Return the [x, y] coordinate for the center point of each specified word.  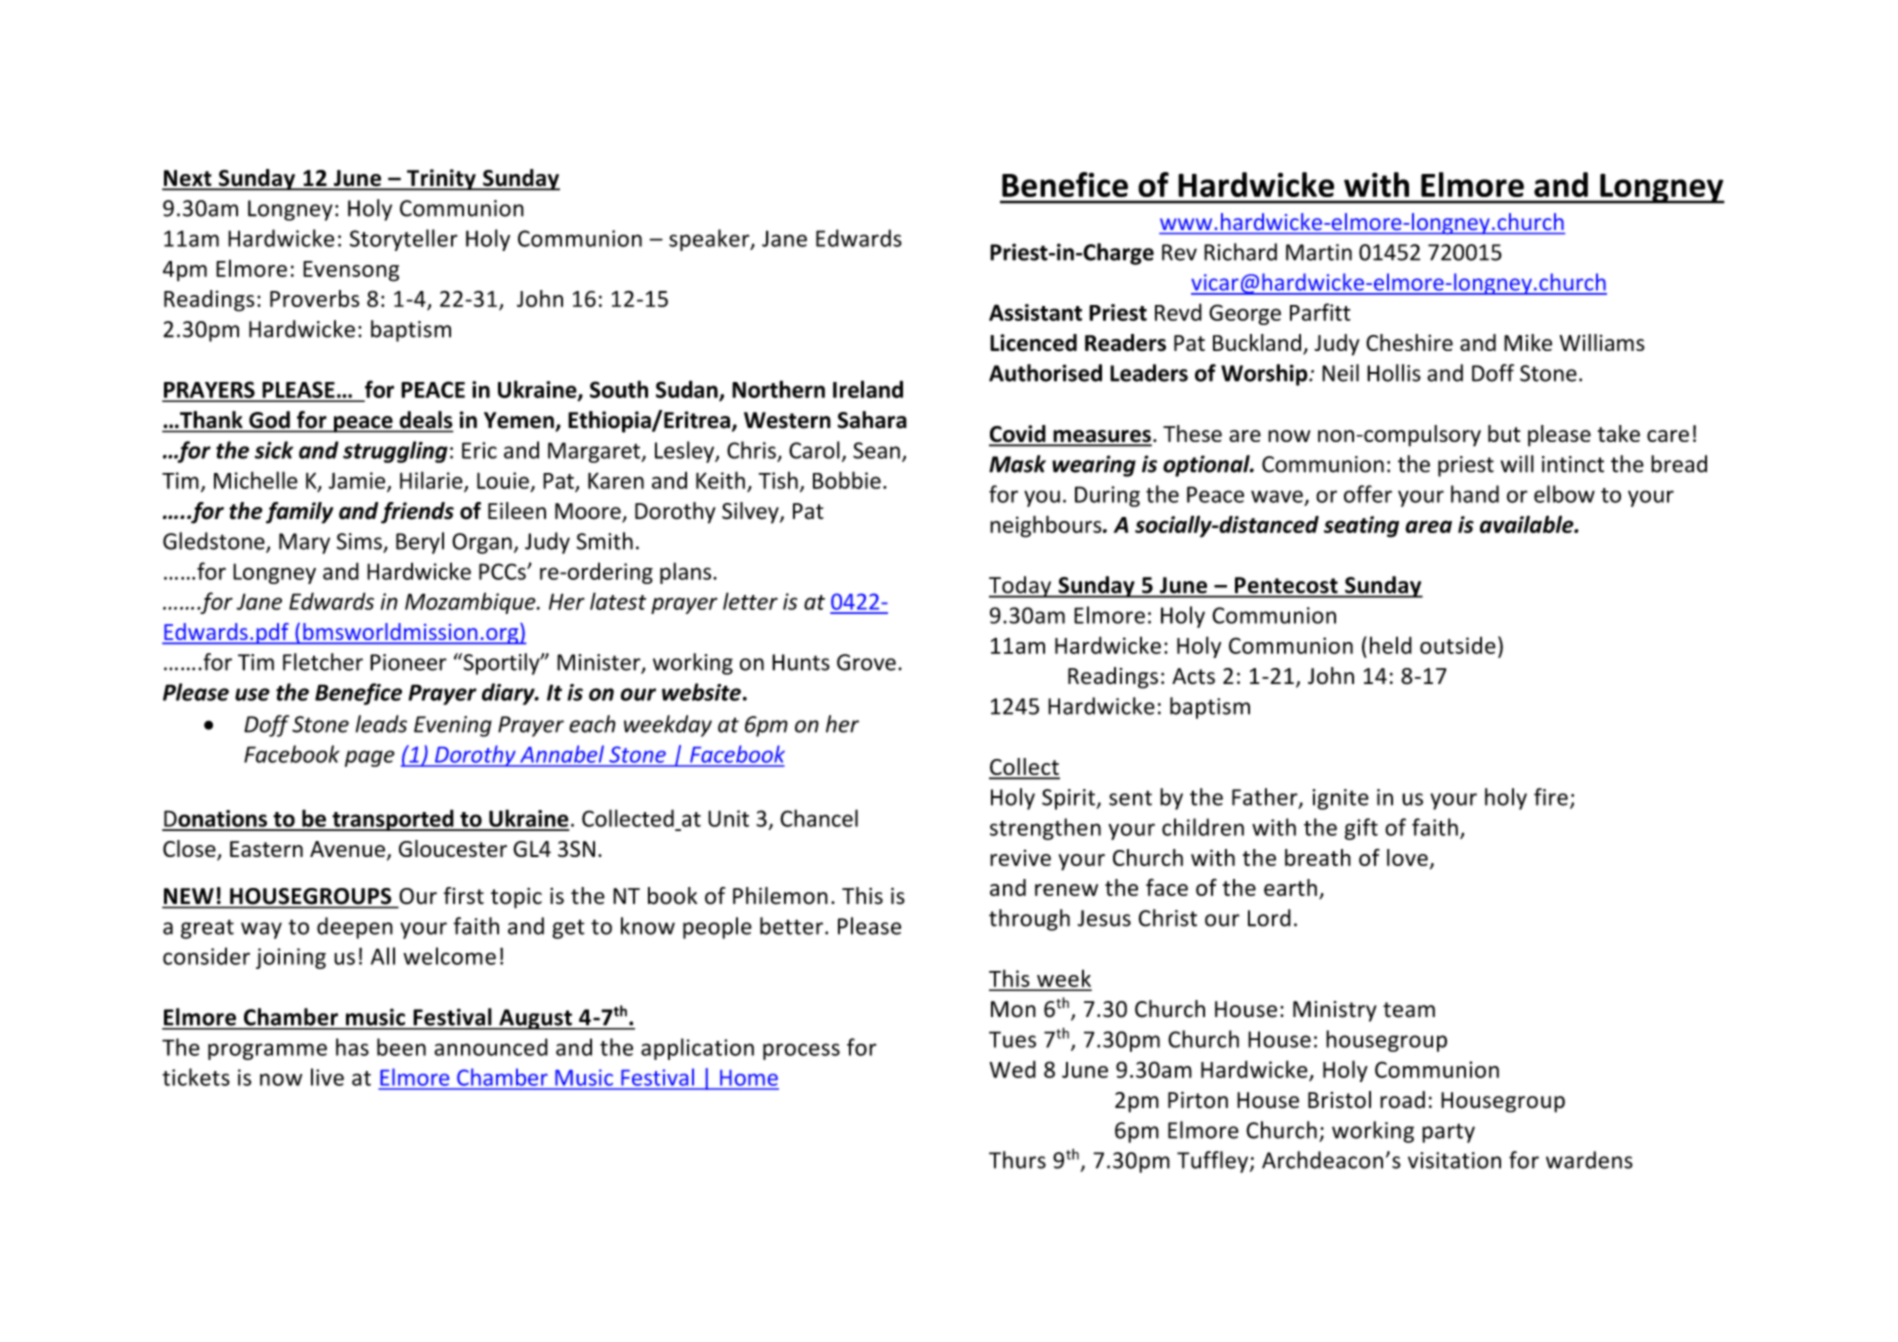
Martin [1319, 252]
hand [1475, 494]
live [327, 1077]
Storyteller [404, 240]
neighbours [1047, 526]
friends [417, 513]
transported [393, 820]
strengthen [1045, 829]
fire [1551, 797]
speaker [710, 240]
